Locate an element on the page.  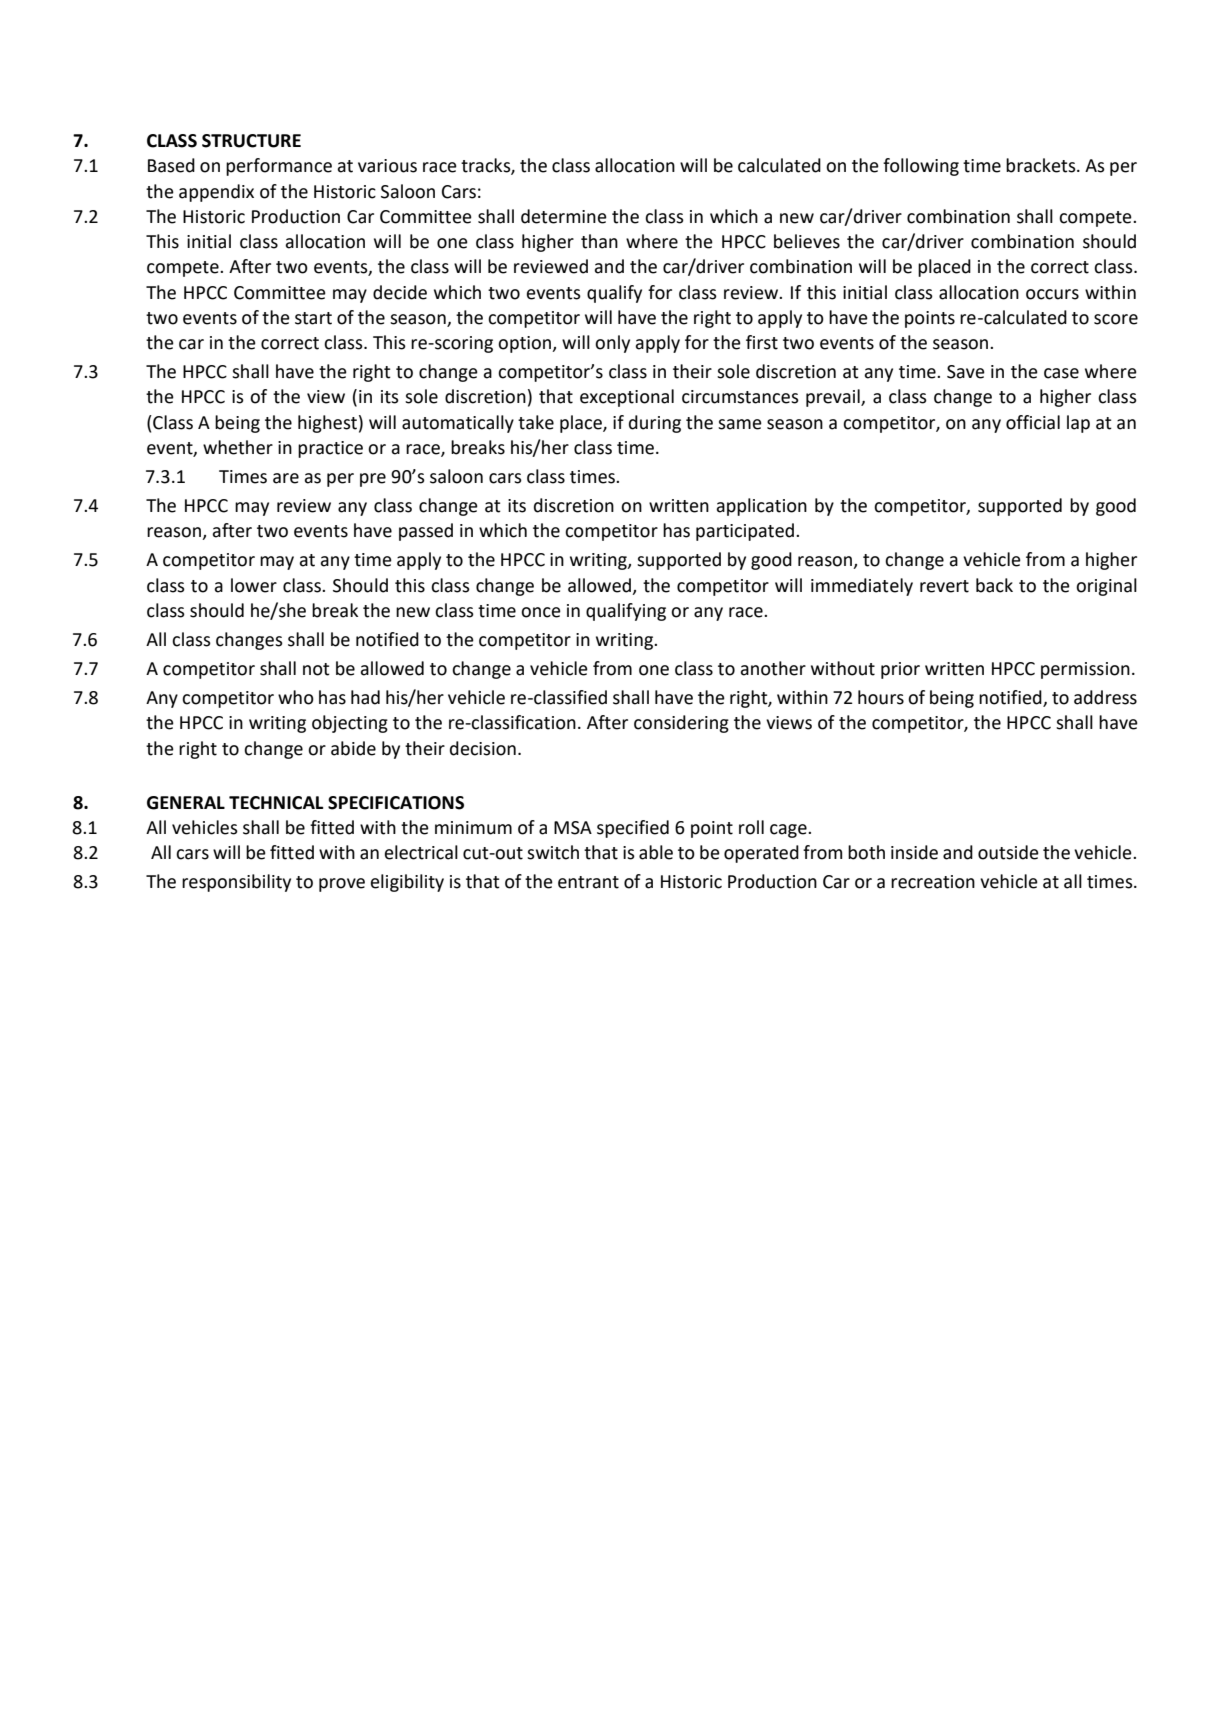
performance is located at coordinates (279, 167).
